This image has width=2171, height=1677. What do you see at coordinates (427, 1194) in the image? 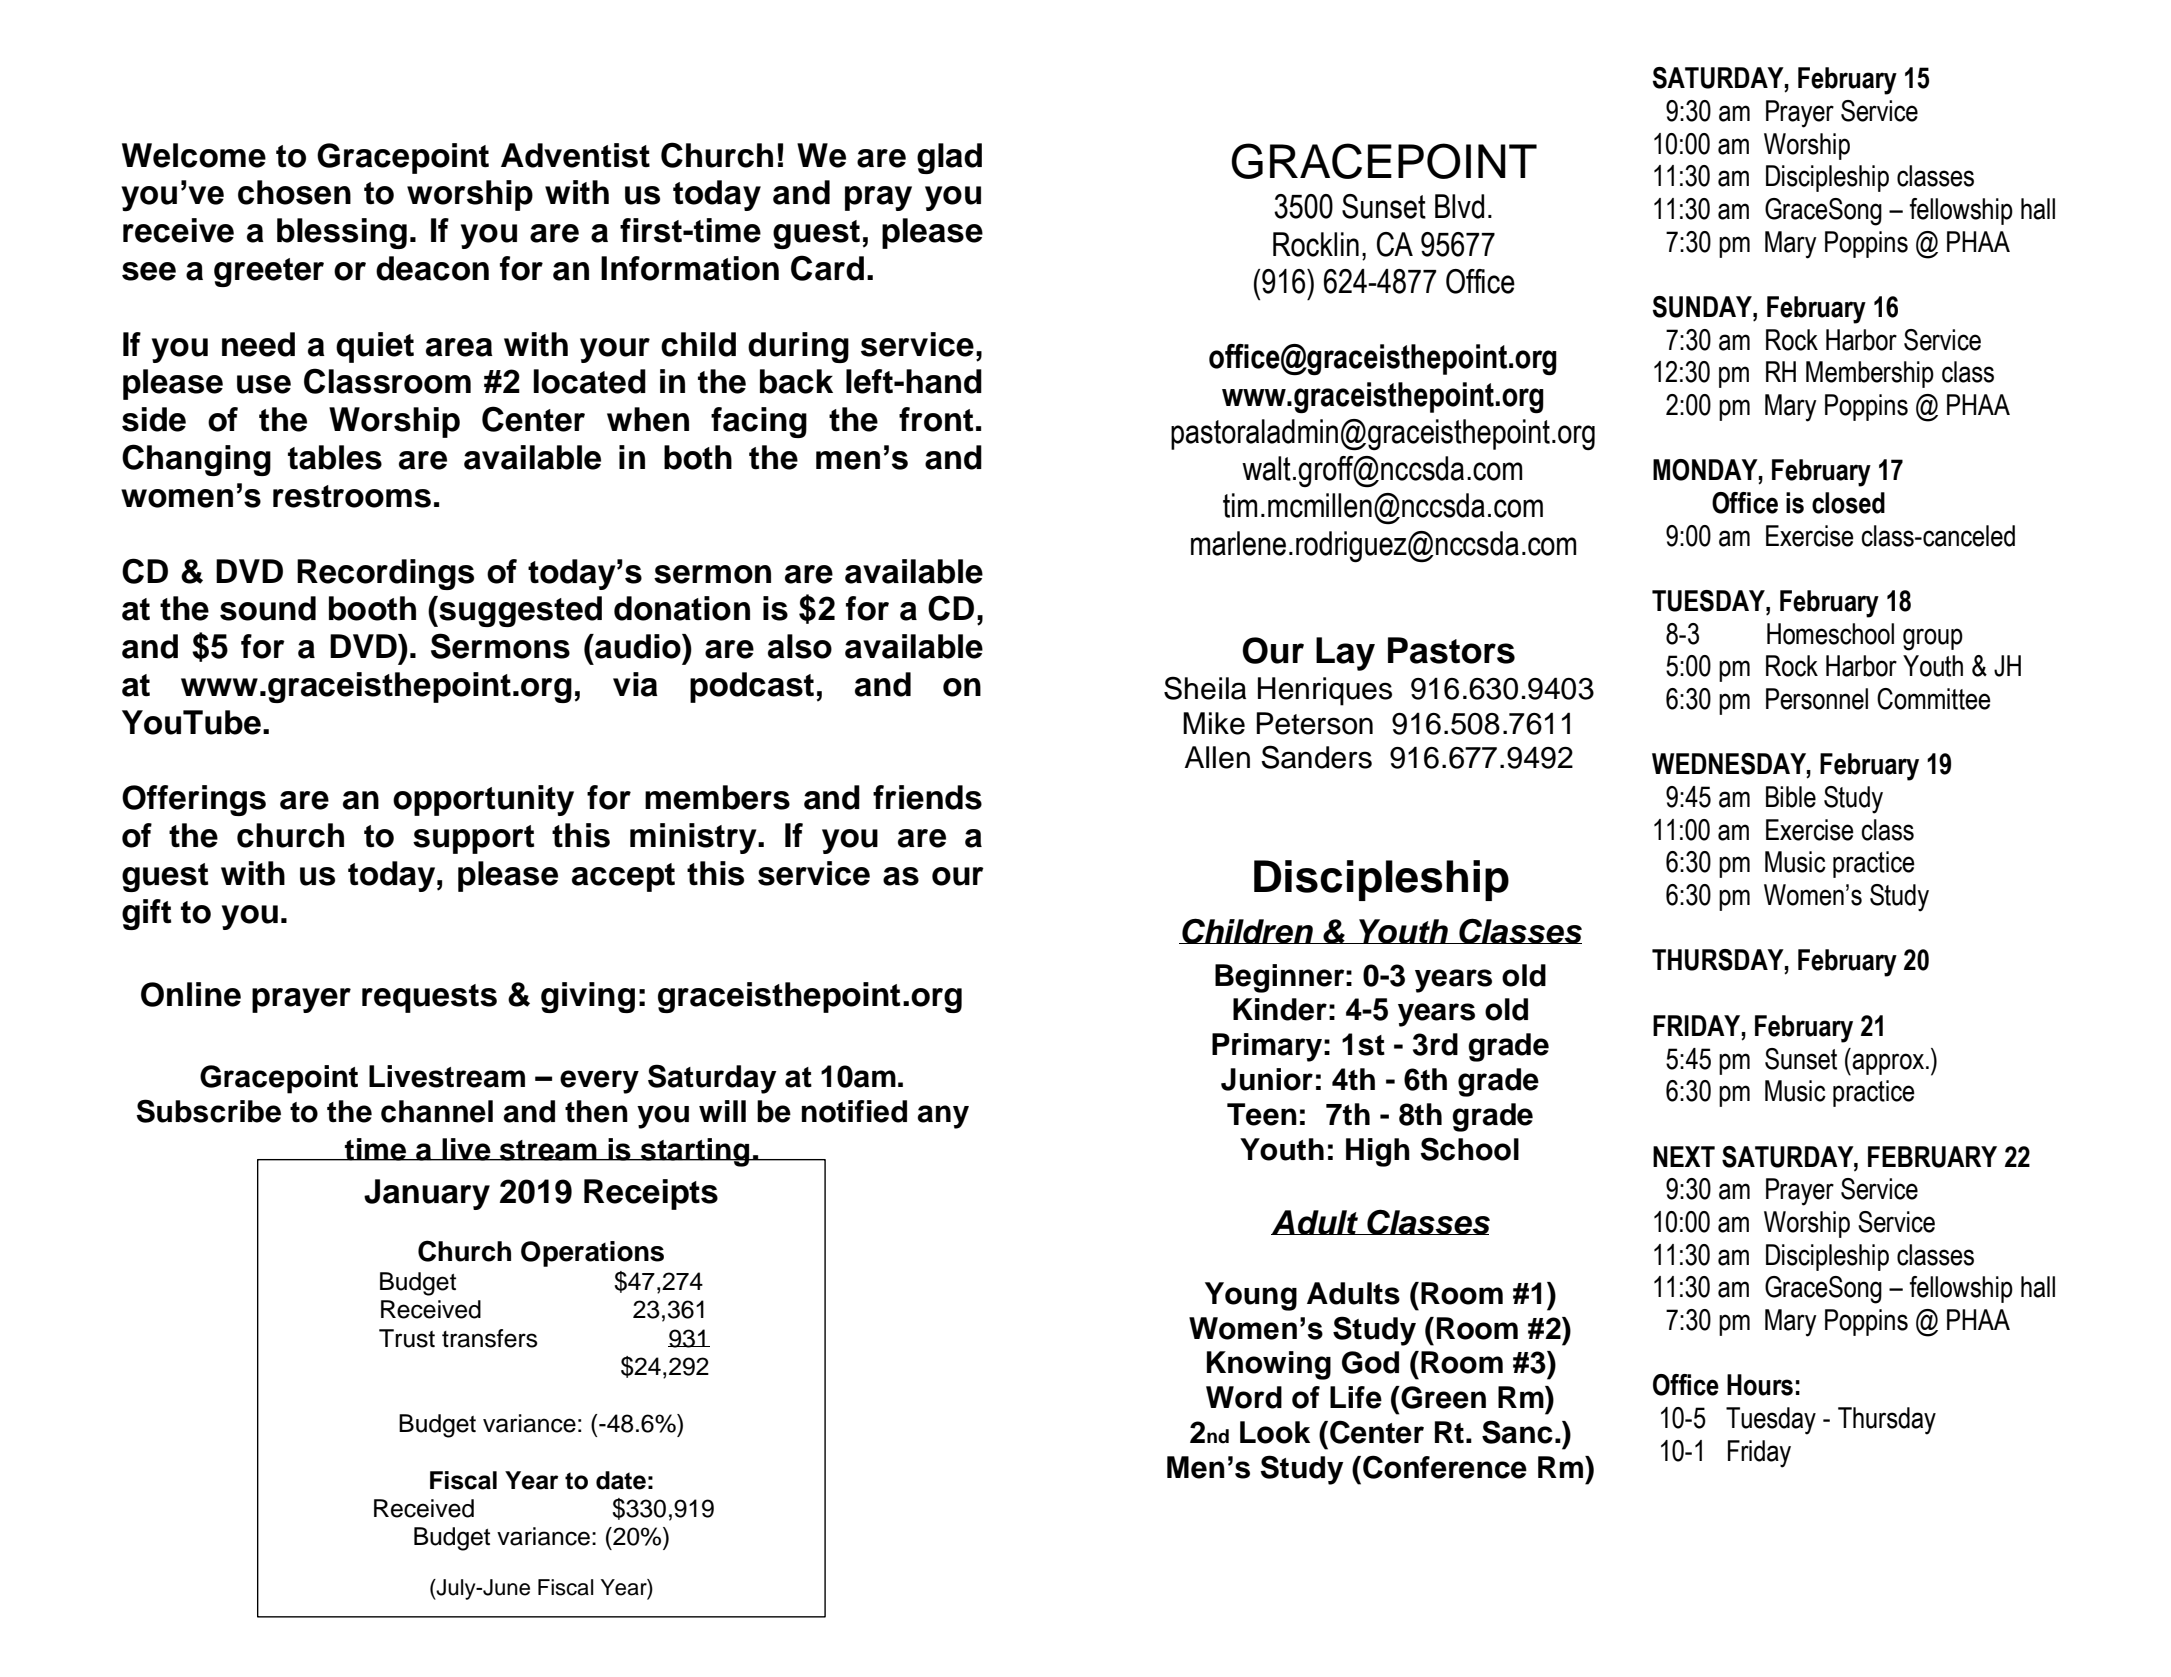
I see `January` at bounding box center [427, 1194].
